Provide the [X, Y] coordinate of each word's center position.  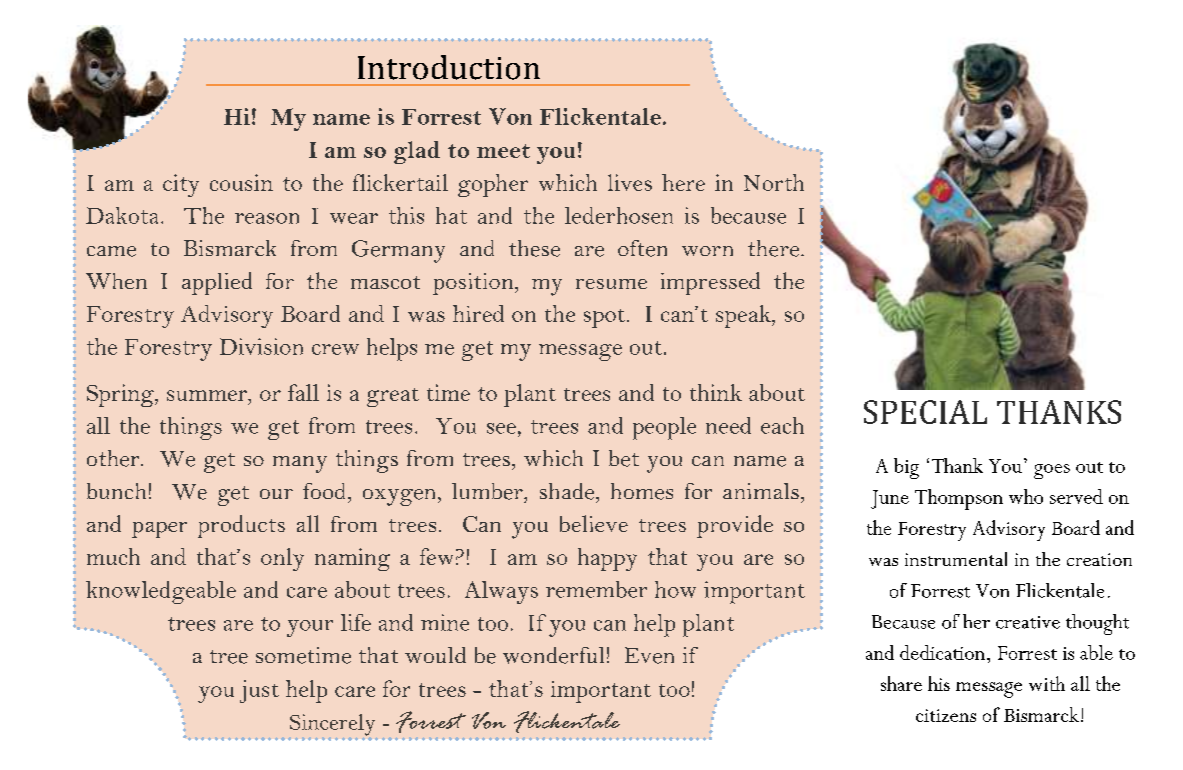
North [774, 182]
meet [503, 151]
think [716, 392]
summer [208, 395]
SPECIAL [925, 412]
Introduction [449, 67]
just [259, 691]
